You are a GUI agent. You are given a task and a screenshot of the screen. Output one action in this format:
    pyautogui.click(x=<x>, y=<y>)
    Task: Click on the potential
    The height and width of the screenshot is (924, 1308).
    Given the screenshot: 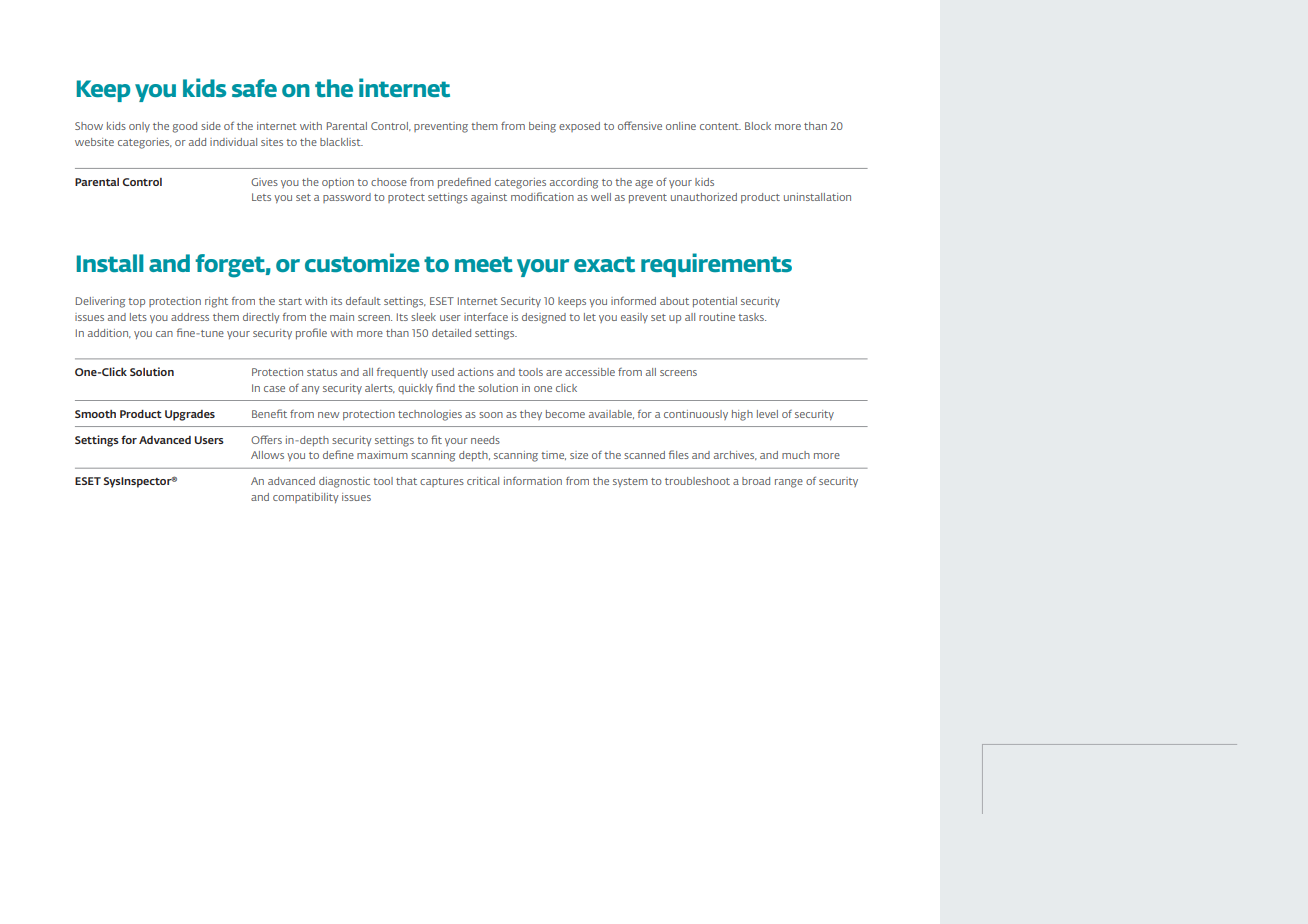 What is the action you would take?
    pyautogui.click(x=715, y=302)
